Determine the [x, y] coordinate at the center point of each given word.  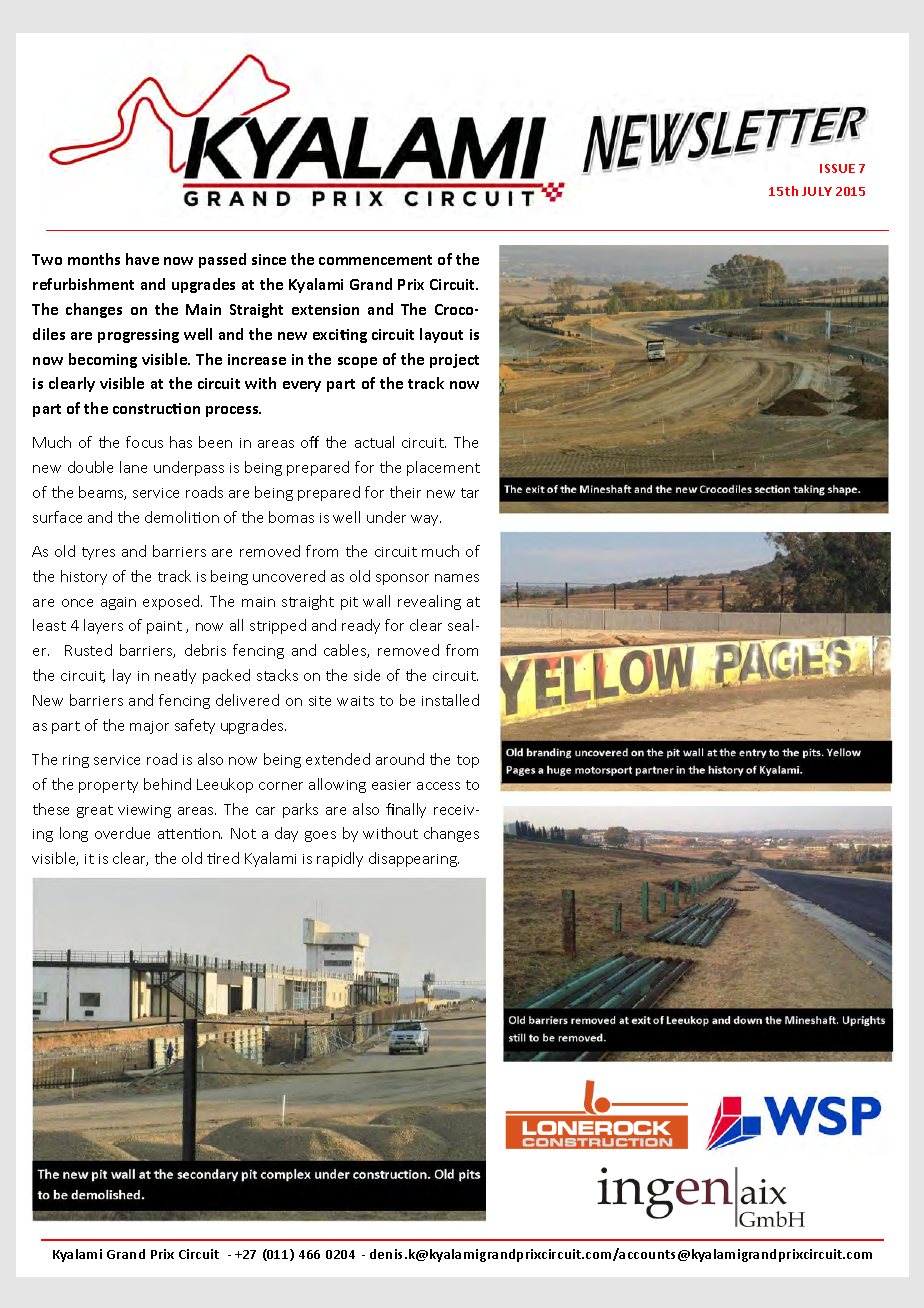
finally [406, 810]
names [457, 578]
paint [164, 627]
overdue [122, 833]
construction [156, 408]
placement [443, 468]
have [142, 259]
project [454, 361]
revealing [429, 602]
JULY [817, 191]
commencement [375, 260]
